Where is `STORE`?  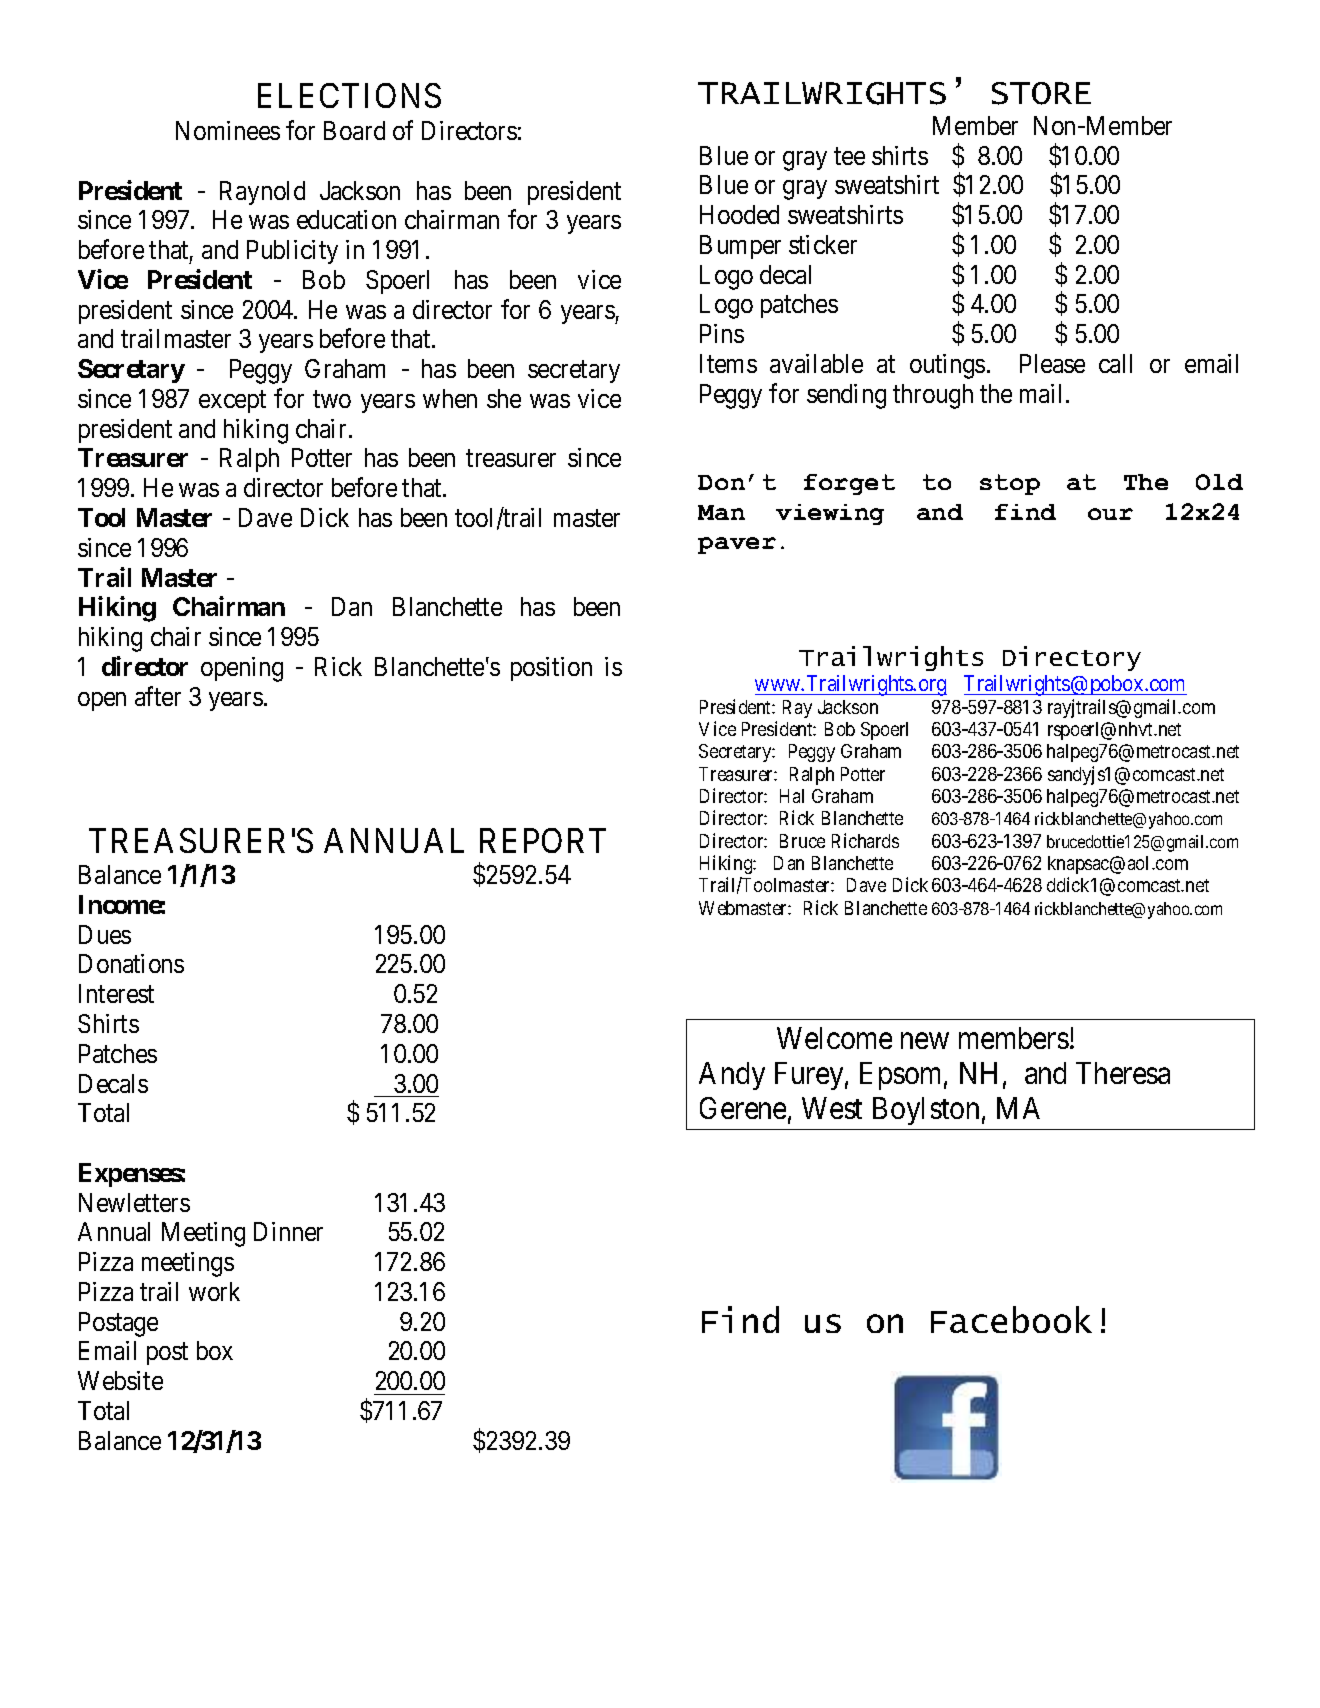
STORE is located at coordinates (1041, 93).
